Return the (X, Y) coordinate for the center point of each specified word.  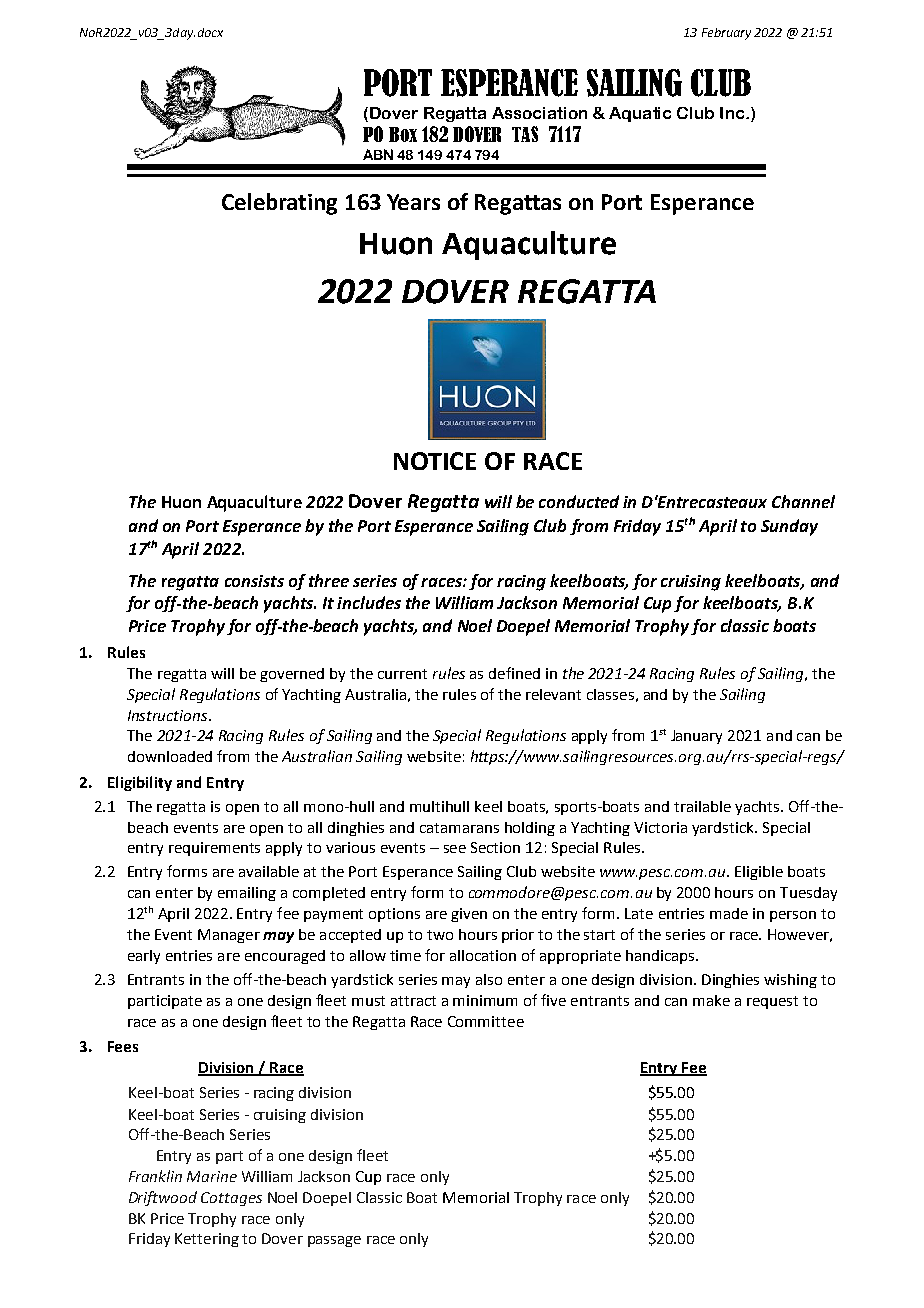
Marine (212, 1176)
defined (514, 673)
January (696, 737)
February (726, 34)
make (711, 1000)
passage (334, 1241)
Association (539, 113)
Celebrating (279, 204)
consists (254, 581)
